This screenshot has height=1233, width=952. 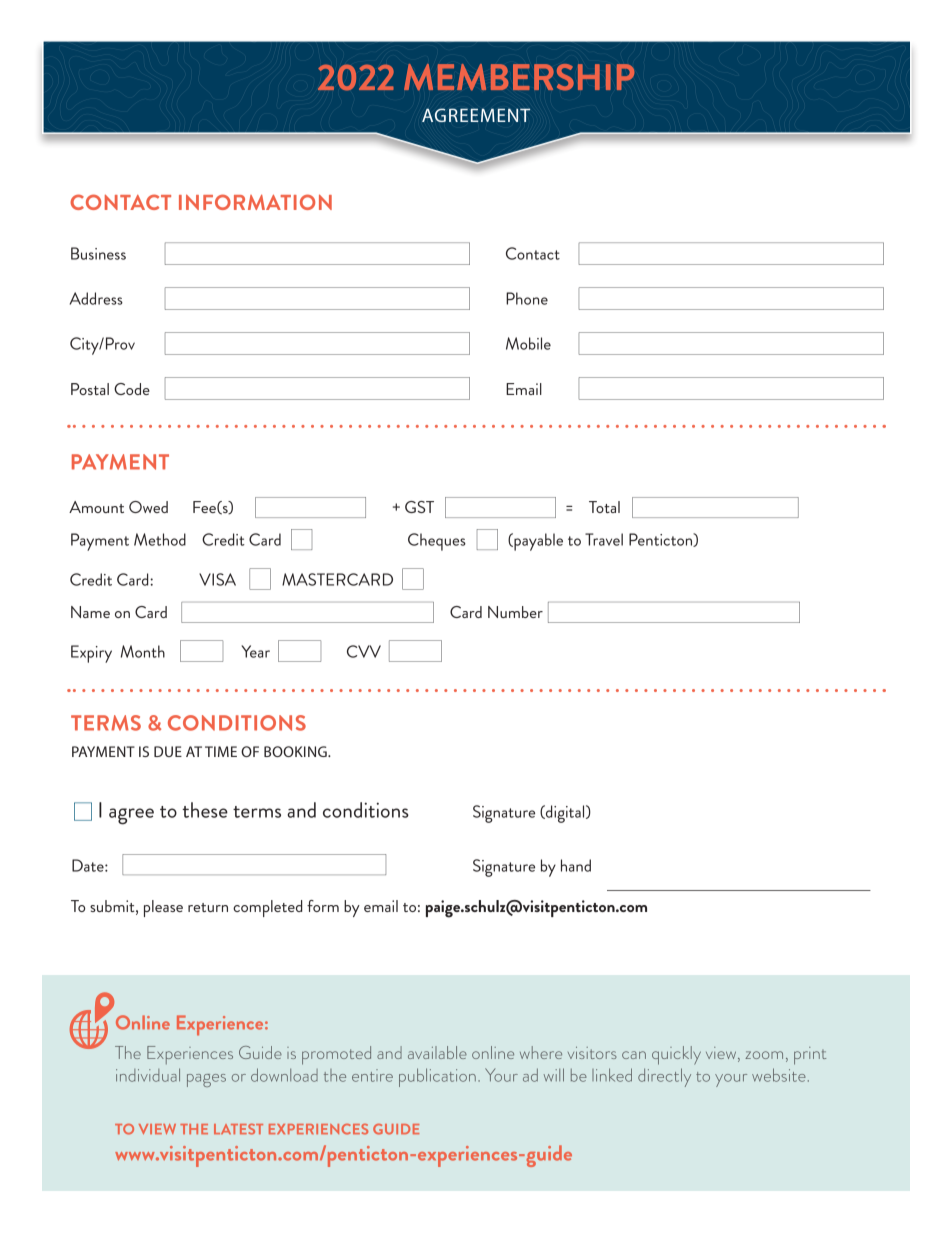 I want to click on zoom, so click(x=764, y=1055).
